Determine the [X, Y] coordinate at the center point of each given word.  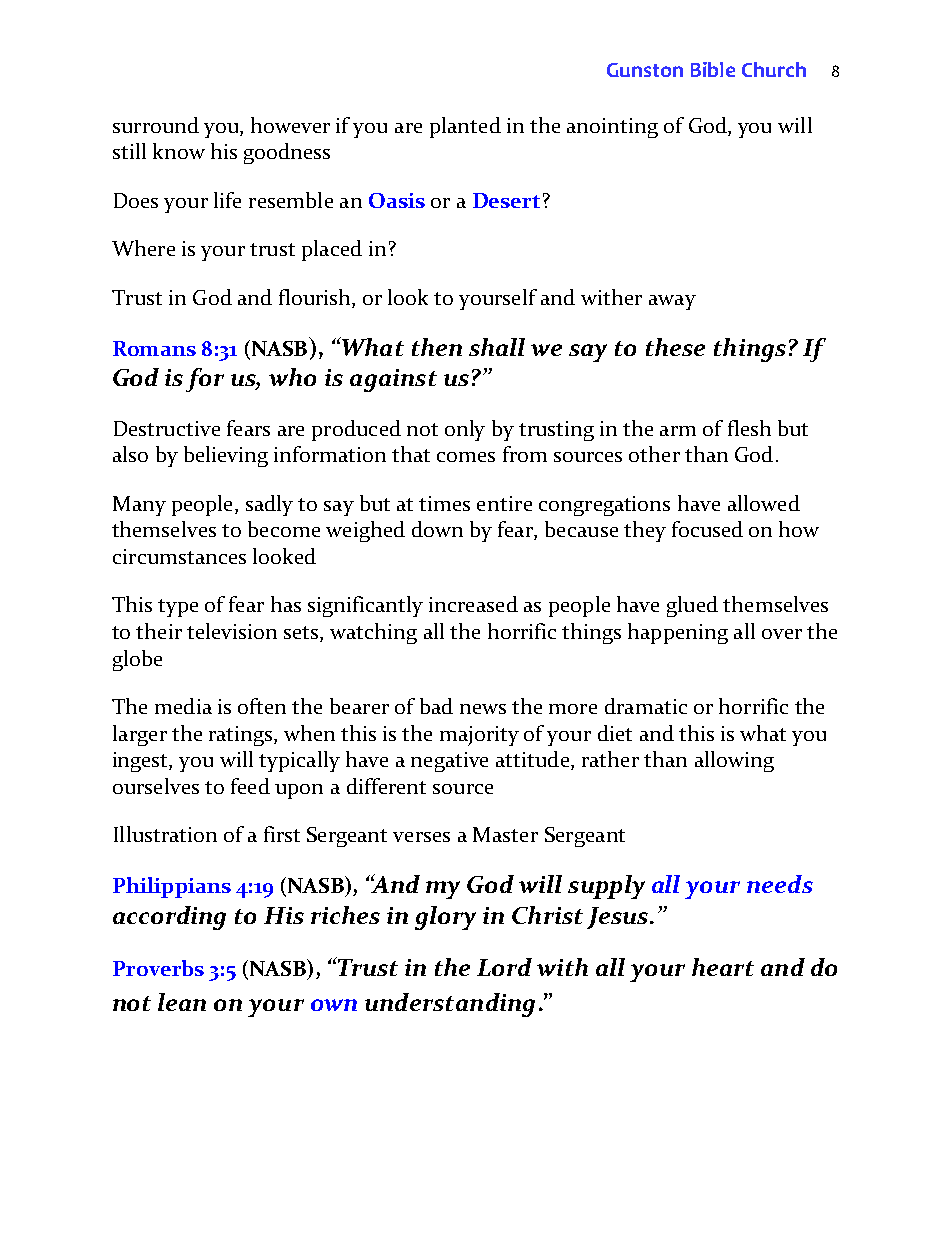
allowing [734, 761]
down [437, 529]
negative [449, 762]
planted [465, 127]
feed [250, 786]
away [672, 302]
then [437, 347]
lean [182, 1002]
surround [156, 125]
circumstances [179, 556]
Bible [713, 69]
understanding [450, 1005]
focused [707, 529]
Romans [154, 348]
